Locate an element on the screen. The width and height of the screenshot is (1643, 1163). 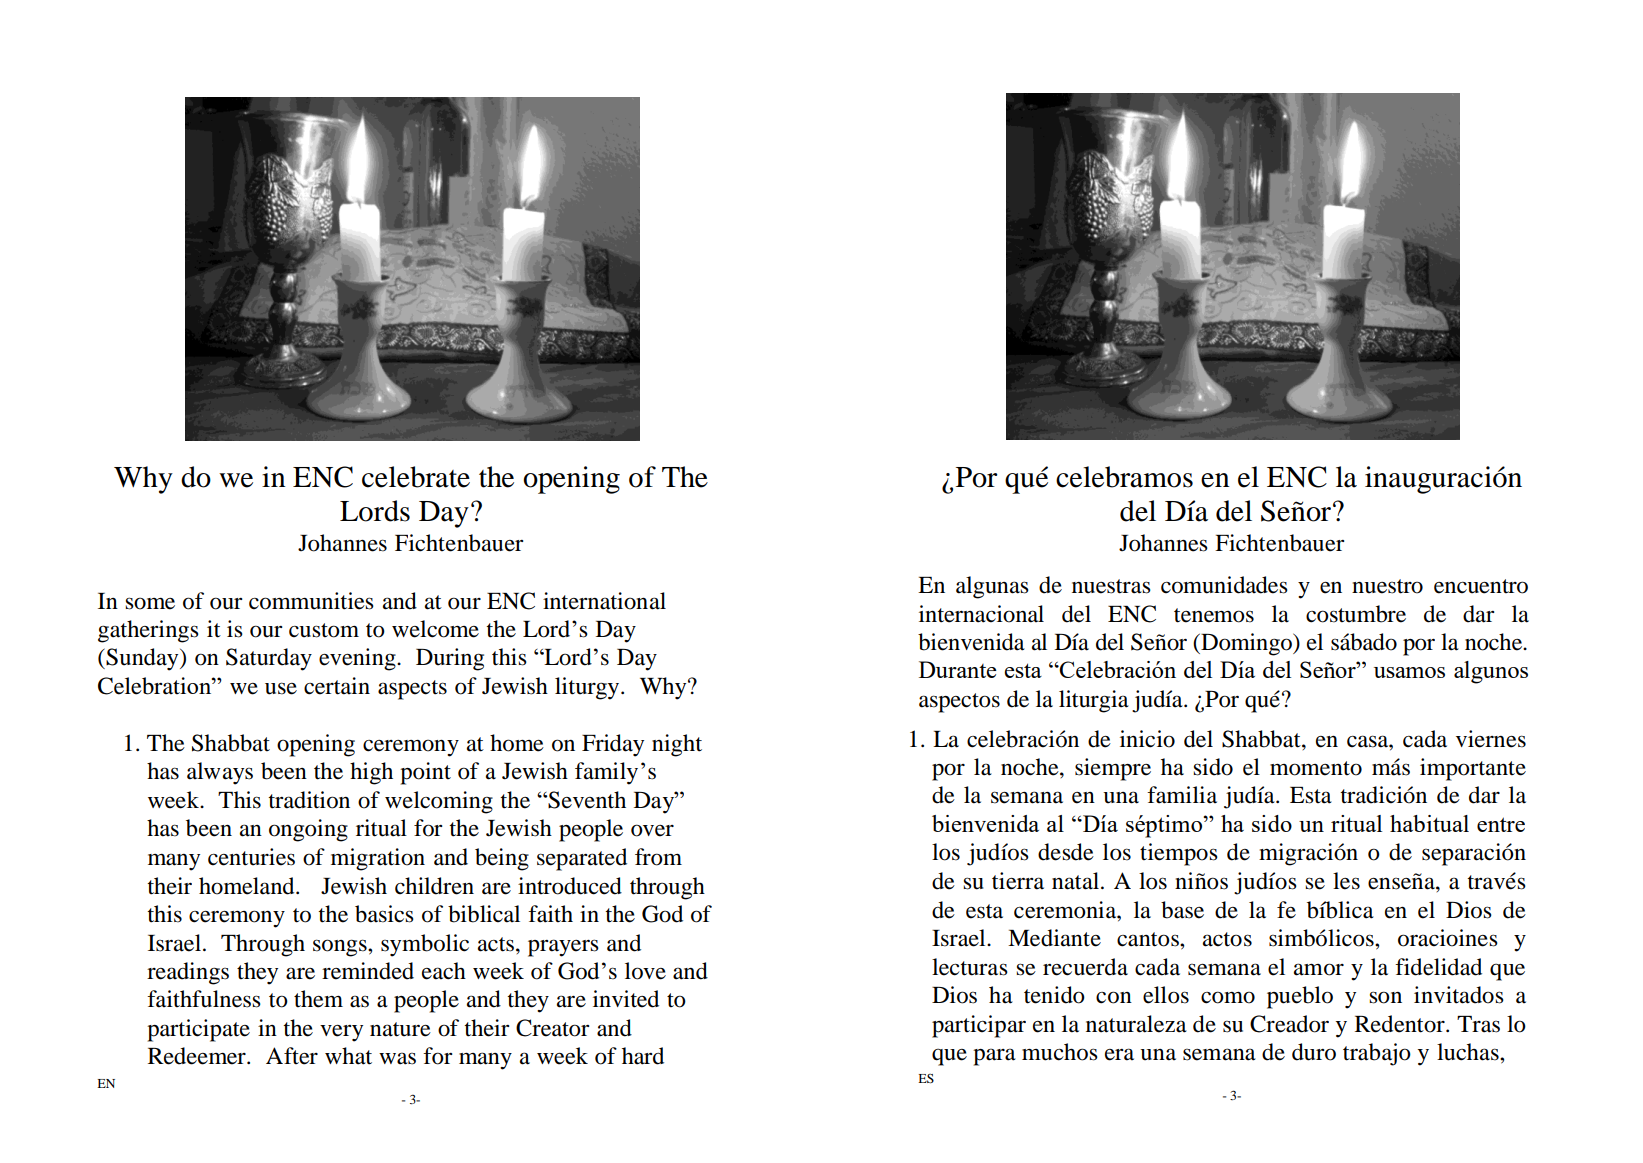
very is located at coordinates (341, 1033).
